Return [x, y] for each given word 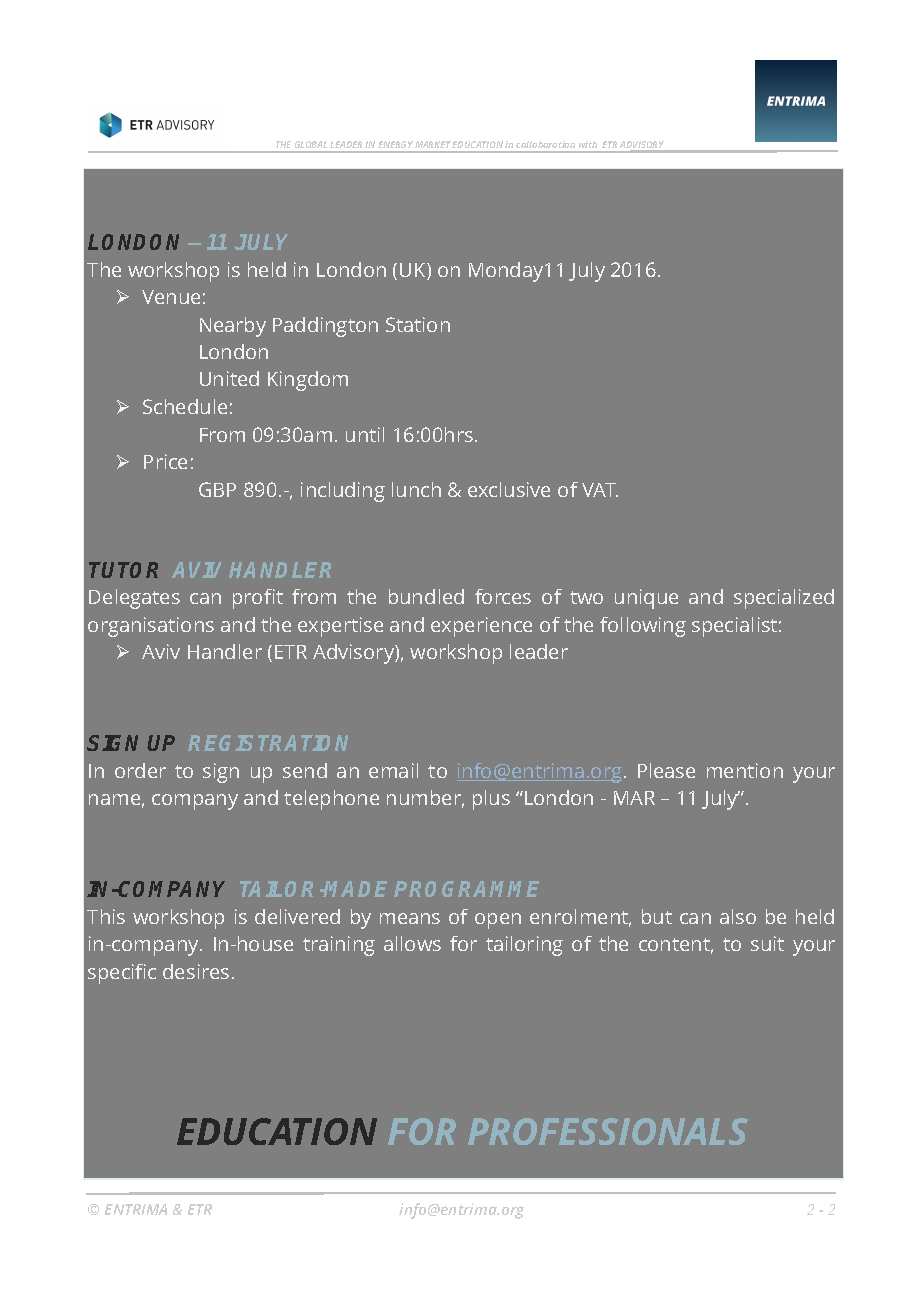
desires [196, 971]
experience [481, 627]
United [229, 378]
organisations [151, 627]
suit [767, 943]
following [643, 627]
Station [418, 324]
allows [412, 943]
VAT [600, 490]
